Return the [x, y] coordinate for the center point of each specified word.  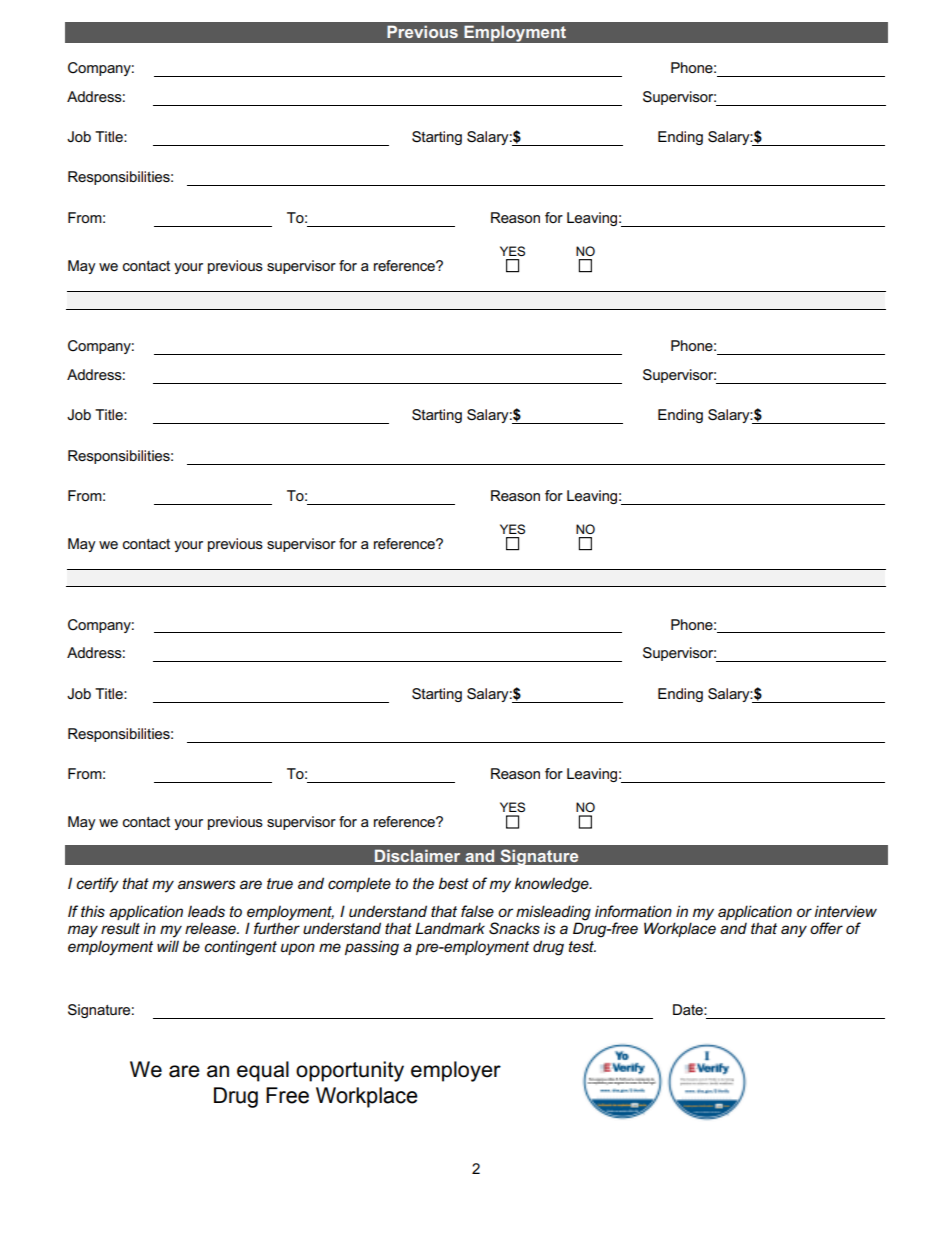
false [477, 911]
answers [206, 884]
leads [206, 911]
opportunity [350, 1071]
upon [298, 949]
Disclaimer [417, 855]
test [582, 946]
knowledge [553, 885]
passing [372, 948]
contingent [240, 948]
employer [456, 1071]
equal [263, 1071]
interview [845, 911]
